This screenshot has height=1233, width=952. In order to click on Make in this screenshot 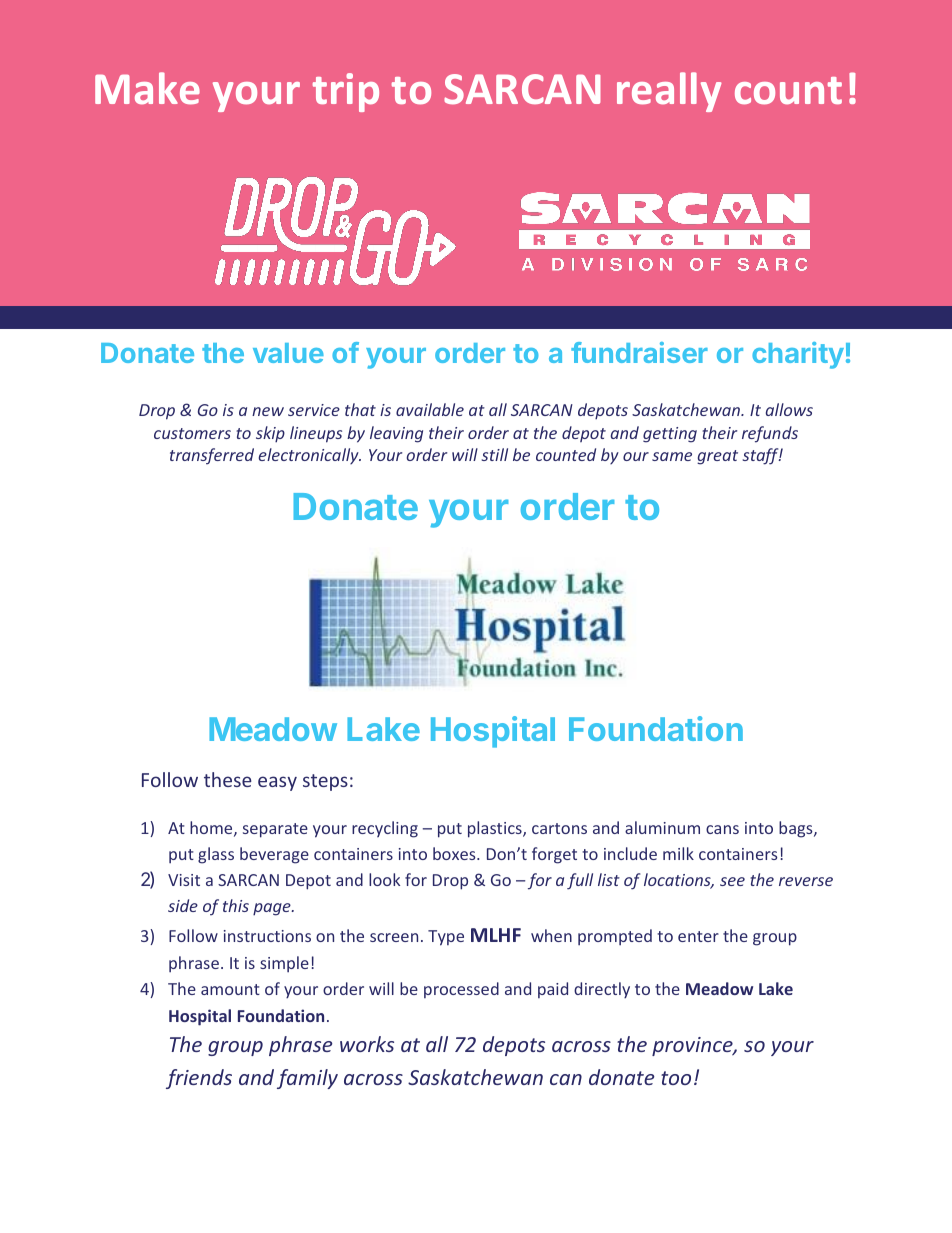, I will do `click(147, 88)`.
